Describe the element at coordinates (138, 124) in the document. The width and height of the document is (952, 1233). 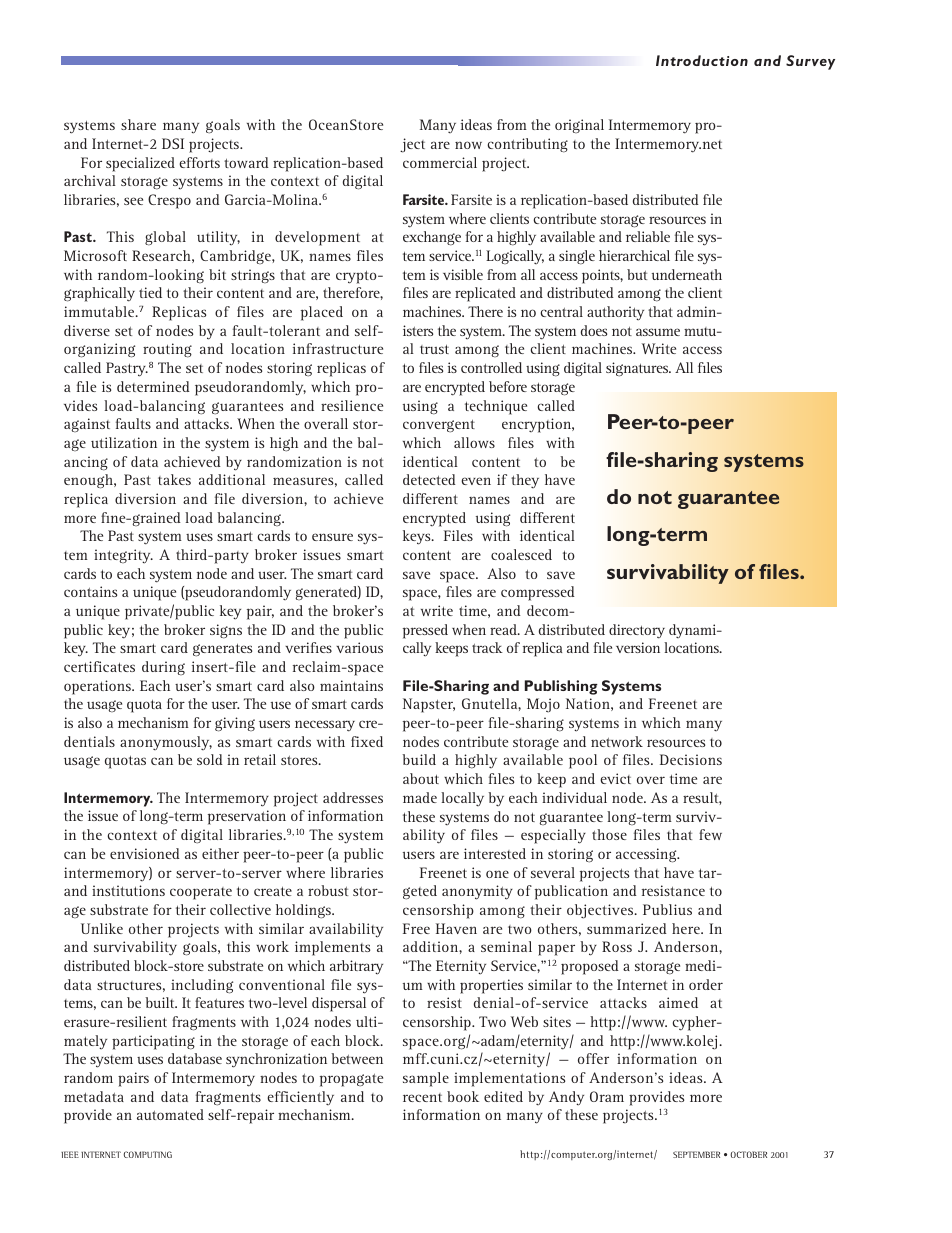
I see `share` at that location.
